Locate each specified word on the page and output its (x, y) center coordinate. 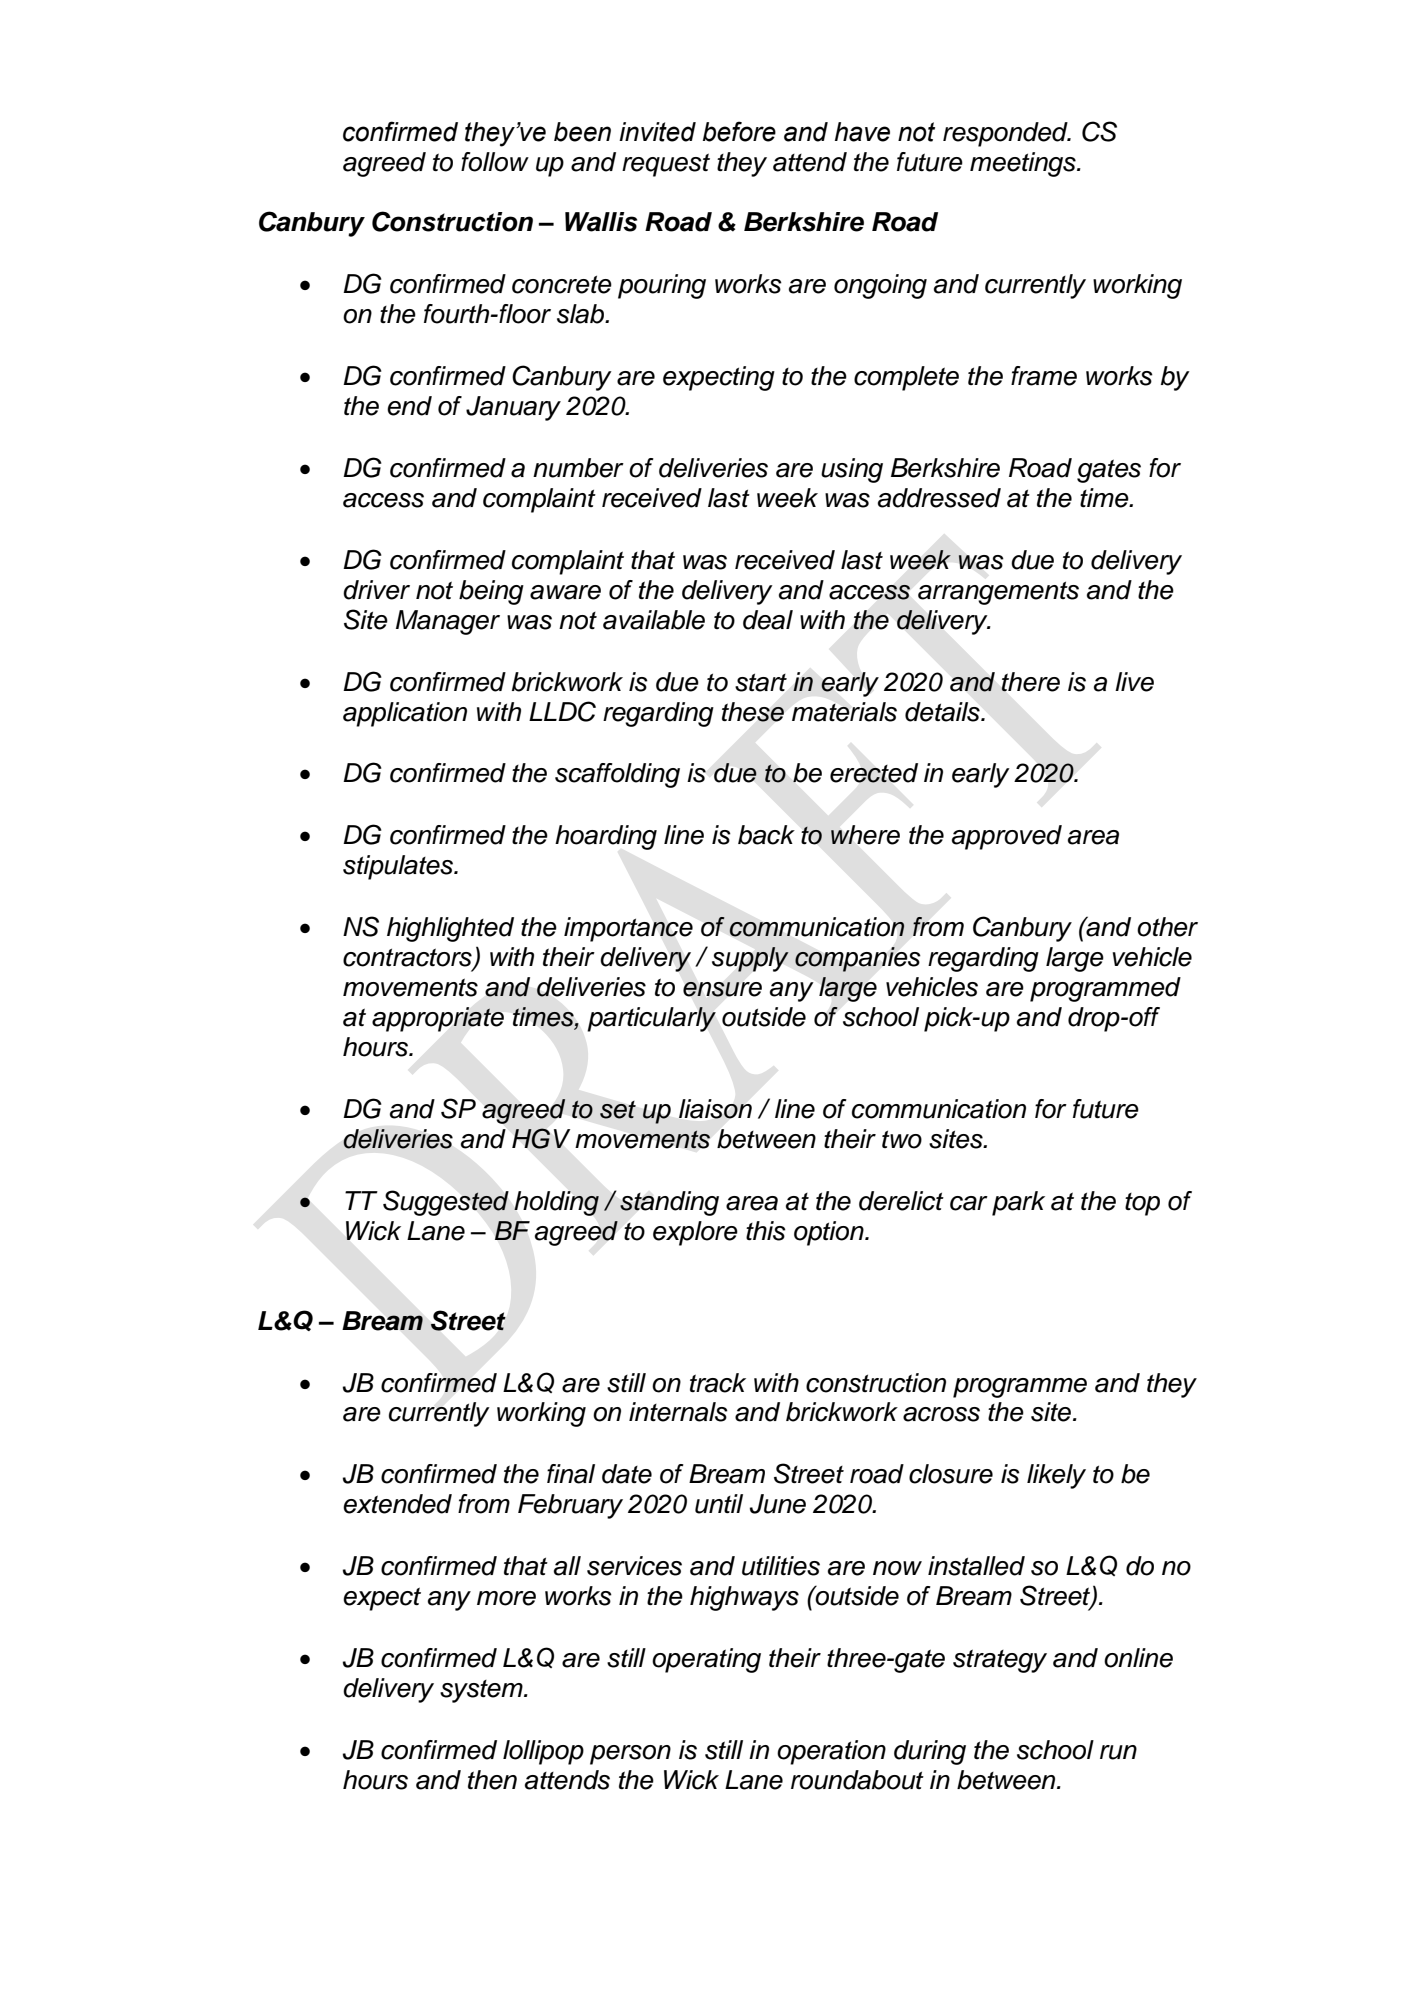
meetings (1024, 164)
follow (495, 162)
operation (831, 1752)
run (1118, 1752)
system (482, 1691)
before (739, 131)
